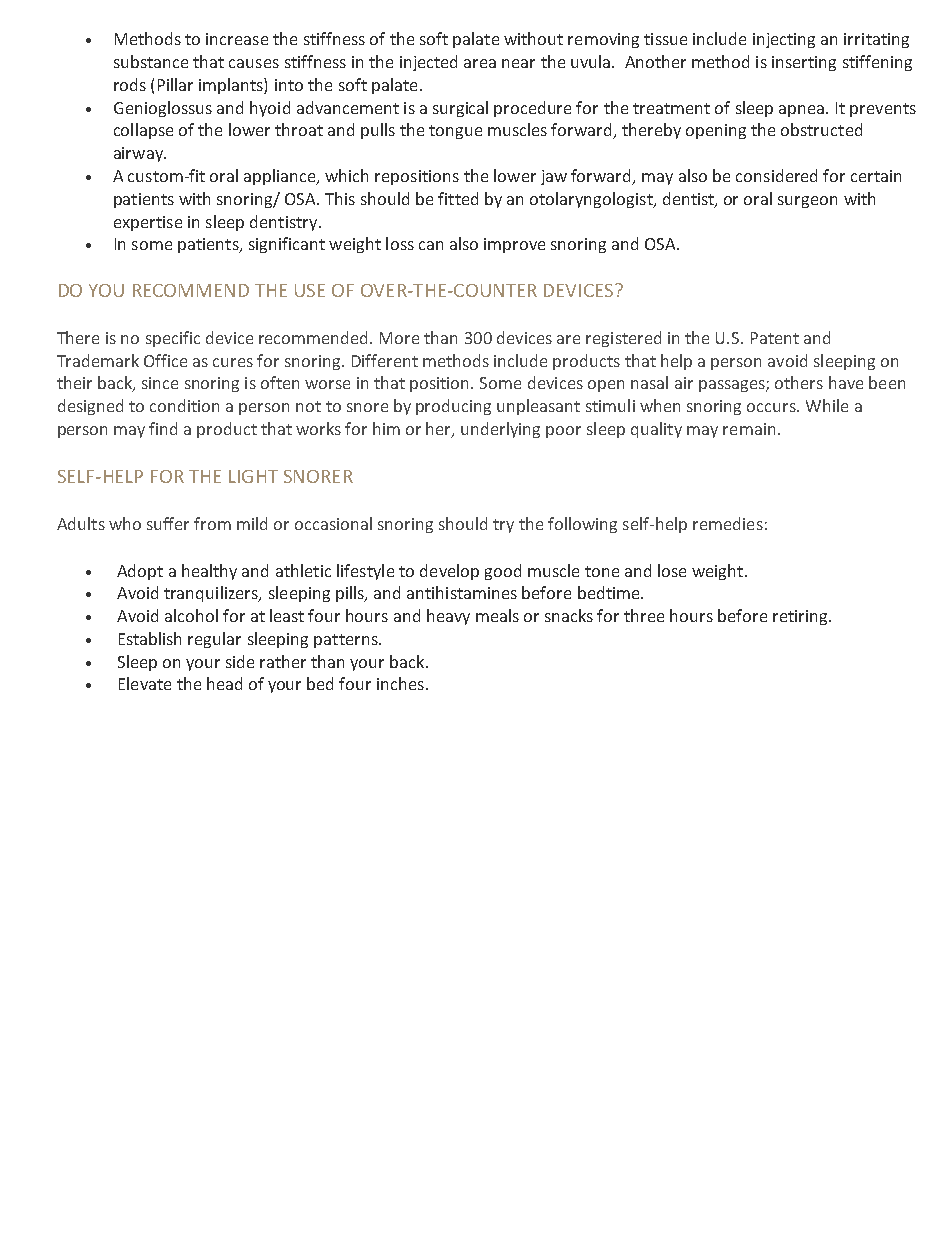 The image size is (952, 1233). What do you see at coordinates (807, 202) in the screenshot?
I see `surgeon` at bounding box center [807, 202].
